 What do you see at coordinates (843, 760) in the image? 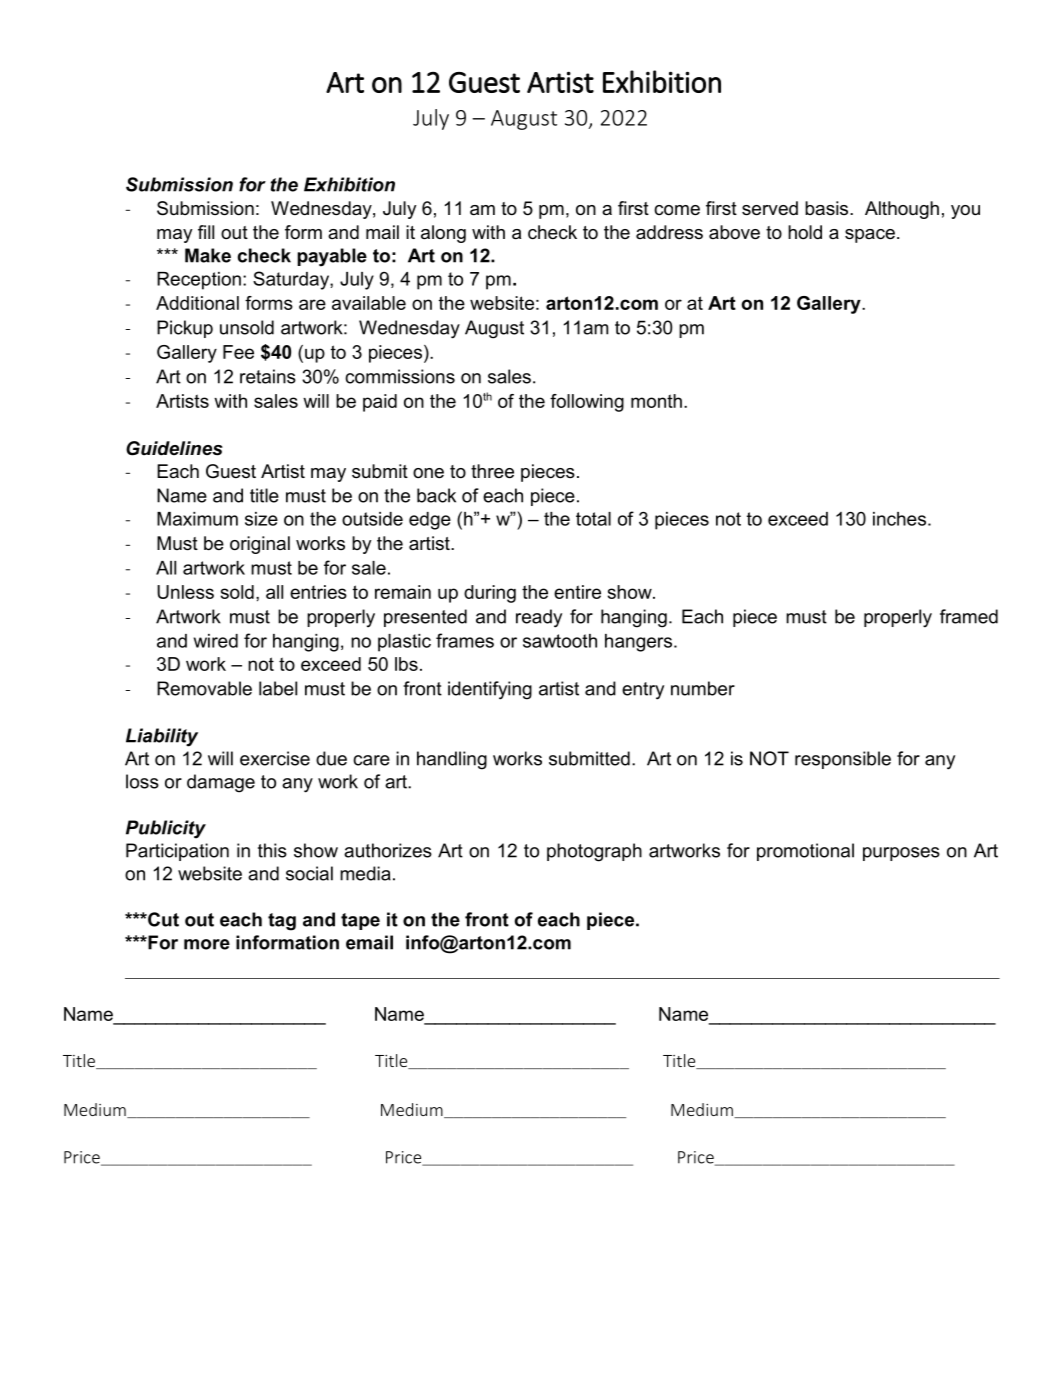
I see `responsible` at bounding box center [843, 760].
